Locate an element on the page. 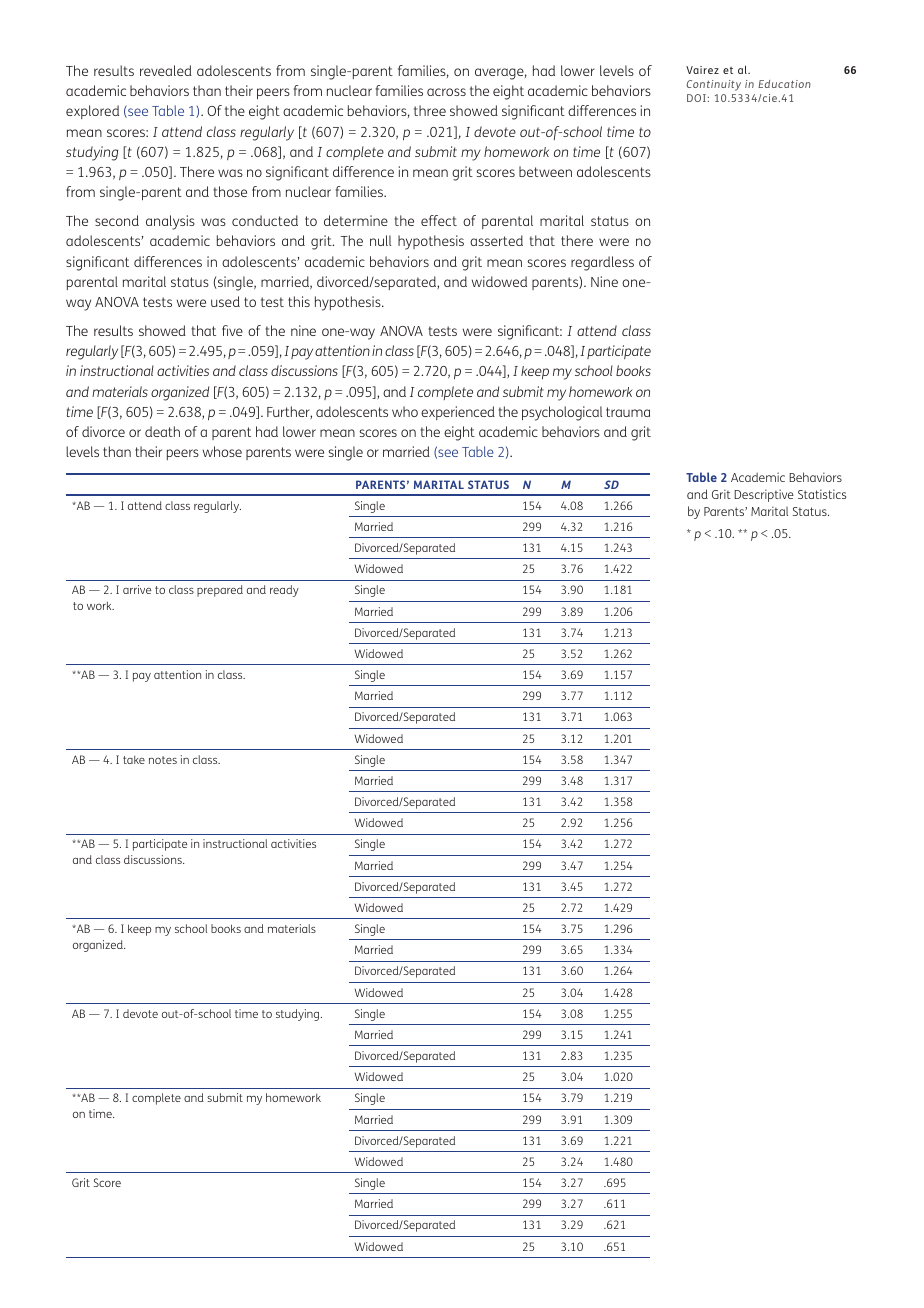 This document has height=1308, width=924. trauma is located at coordinates (628, 412).
